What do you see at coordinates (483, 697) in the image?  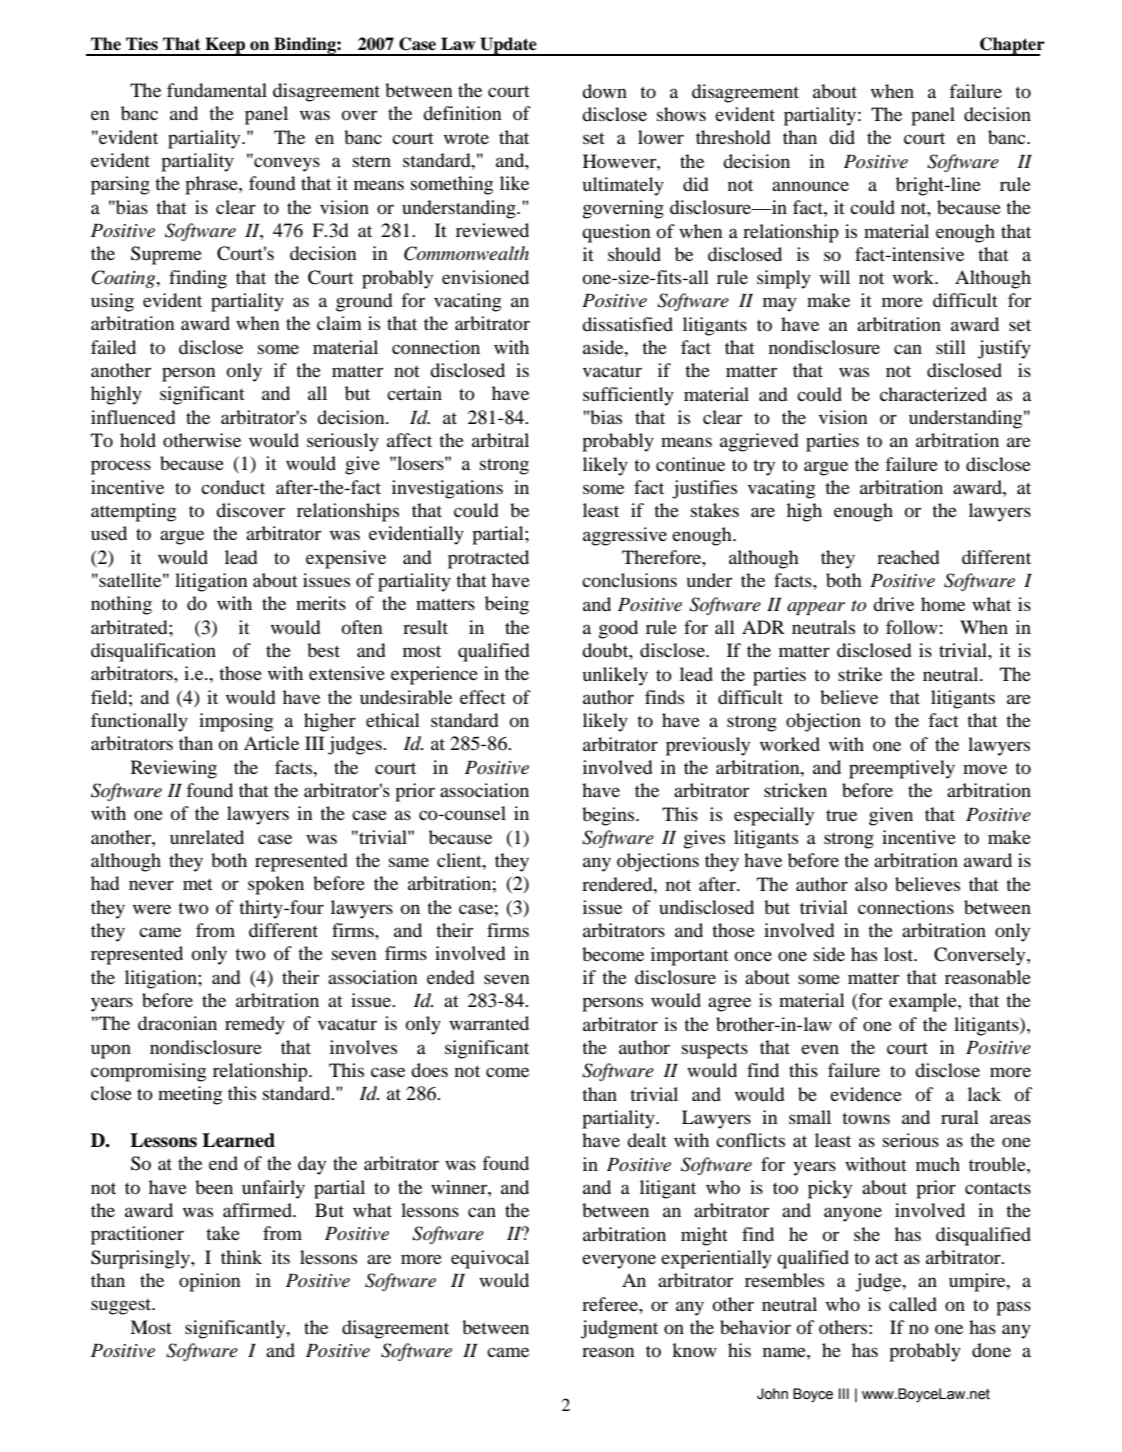 I see `effect` at bounding box center [483, 697].
